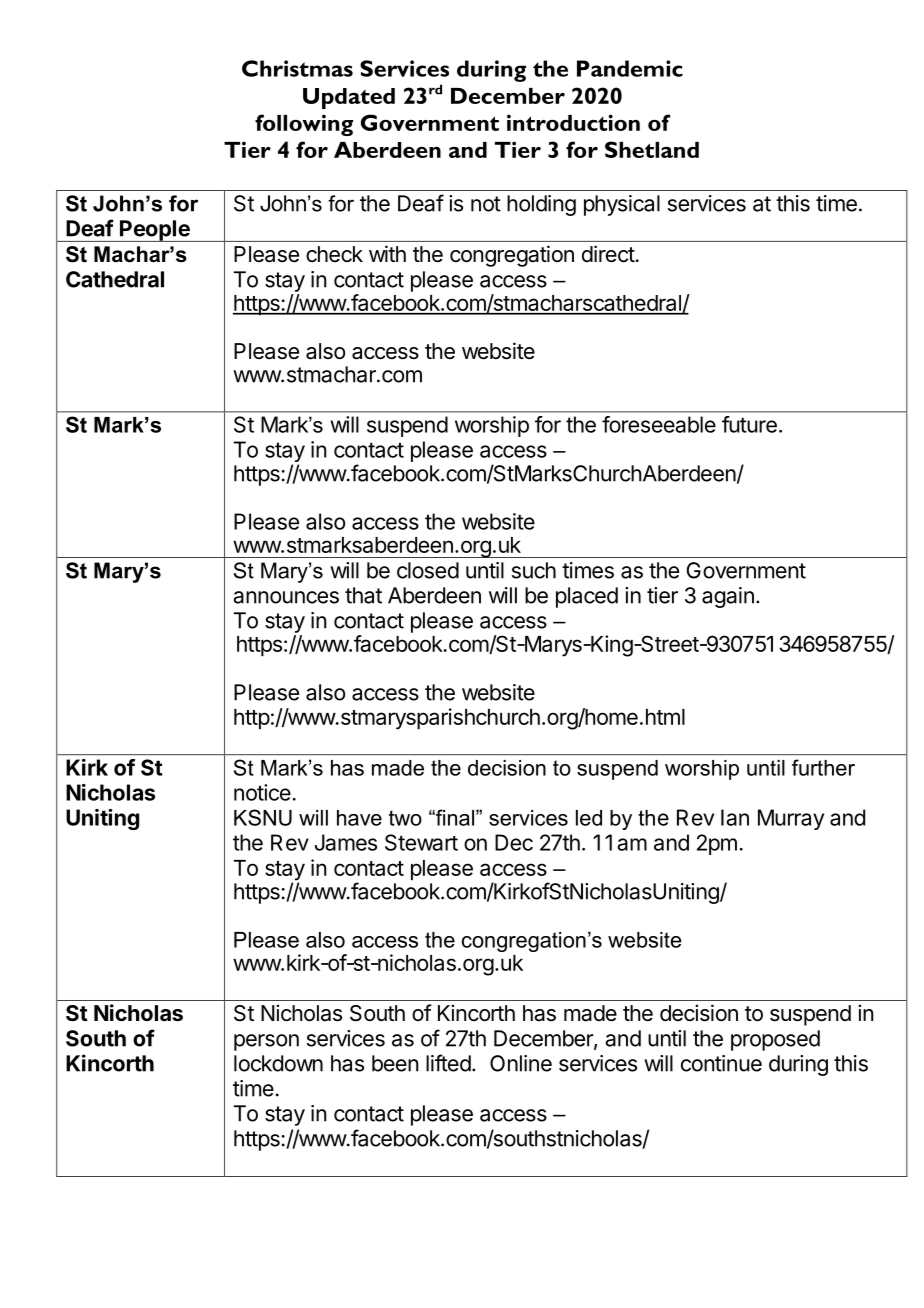 The height and width of the document is (1308, 924). I want to click on again, so click(728, 597).
